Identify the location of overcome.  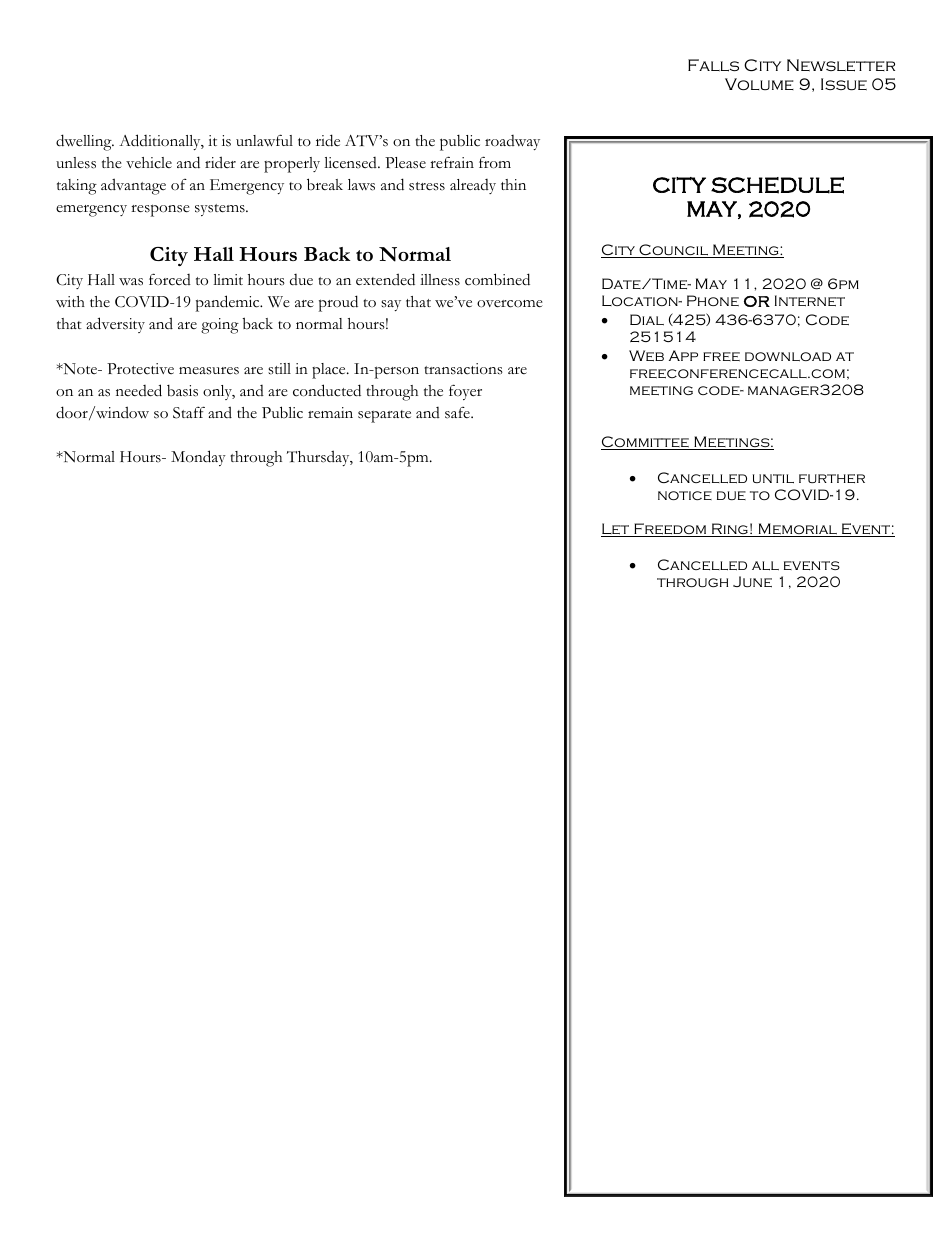
(510, 304).
